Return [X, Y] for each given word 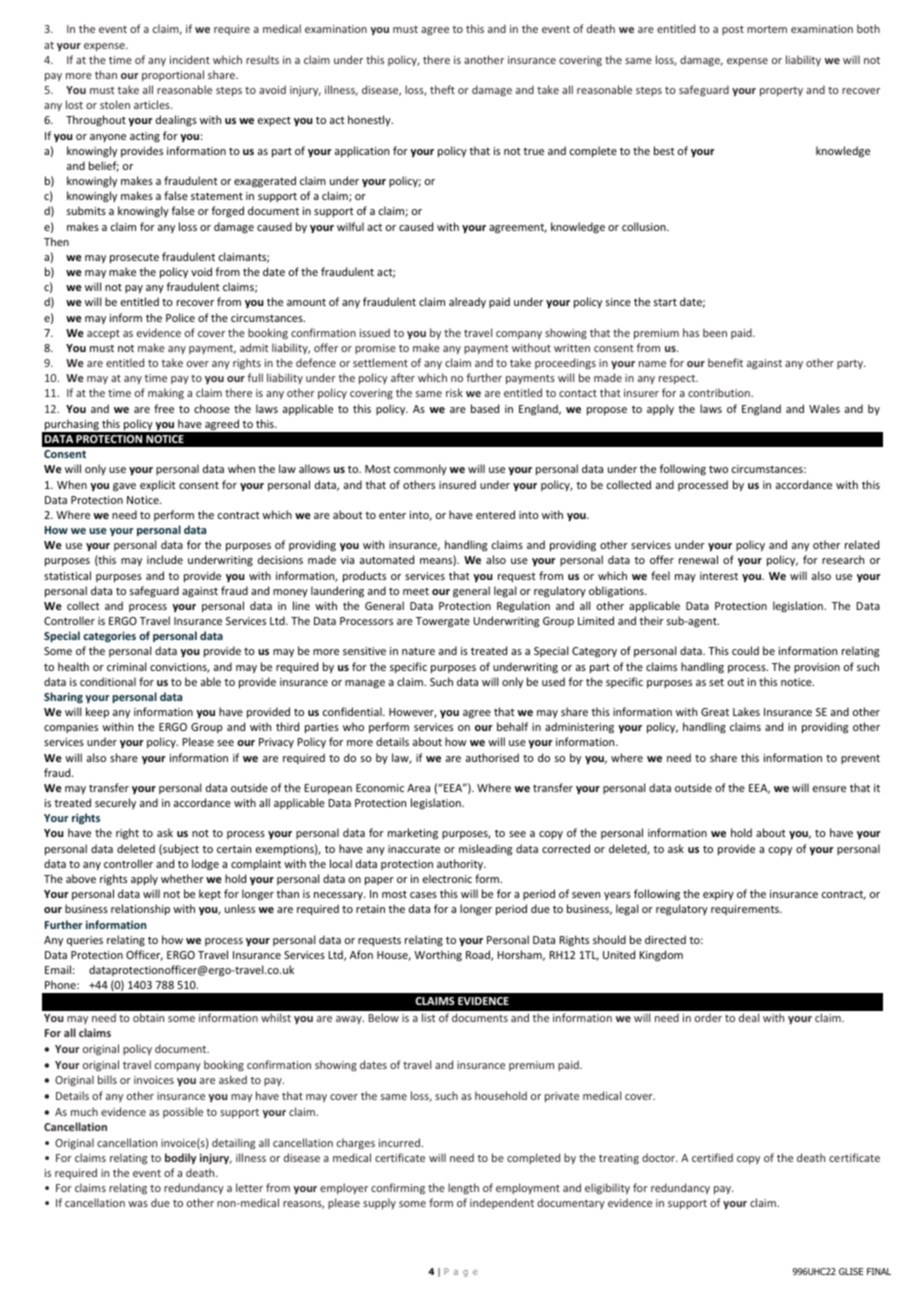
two [718, 469]
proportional [173, 75]
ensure [829, 789]
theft [442, 89]
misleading [485, 850]
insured [457, 484]
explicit [158, 485]
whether [182, 878]
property [781, 91]
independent [502, 1203]
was [138, 1204]
